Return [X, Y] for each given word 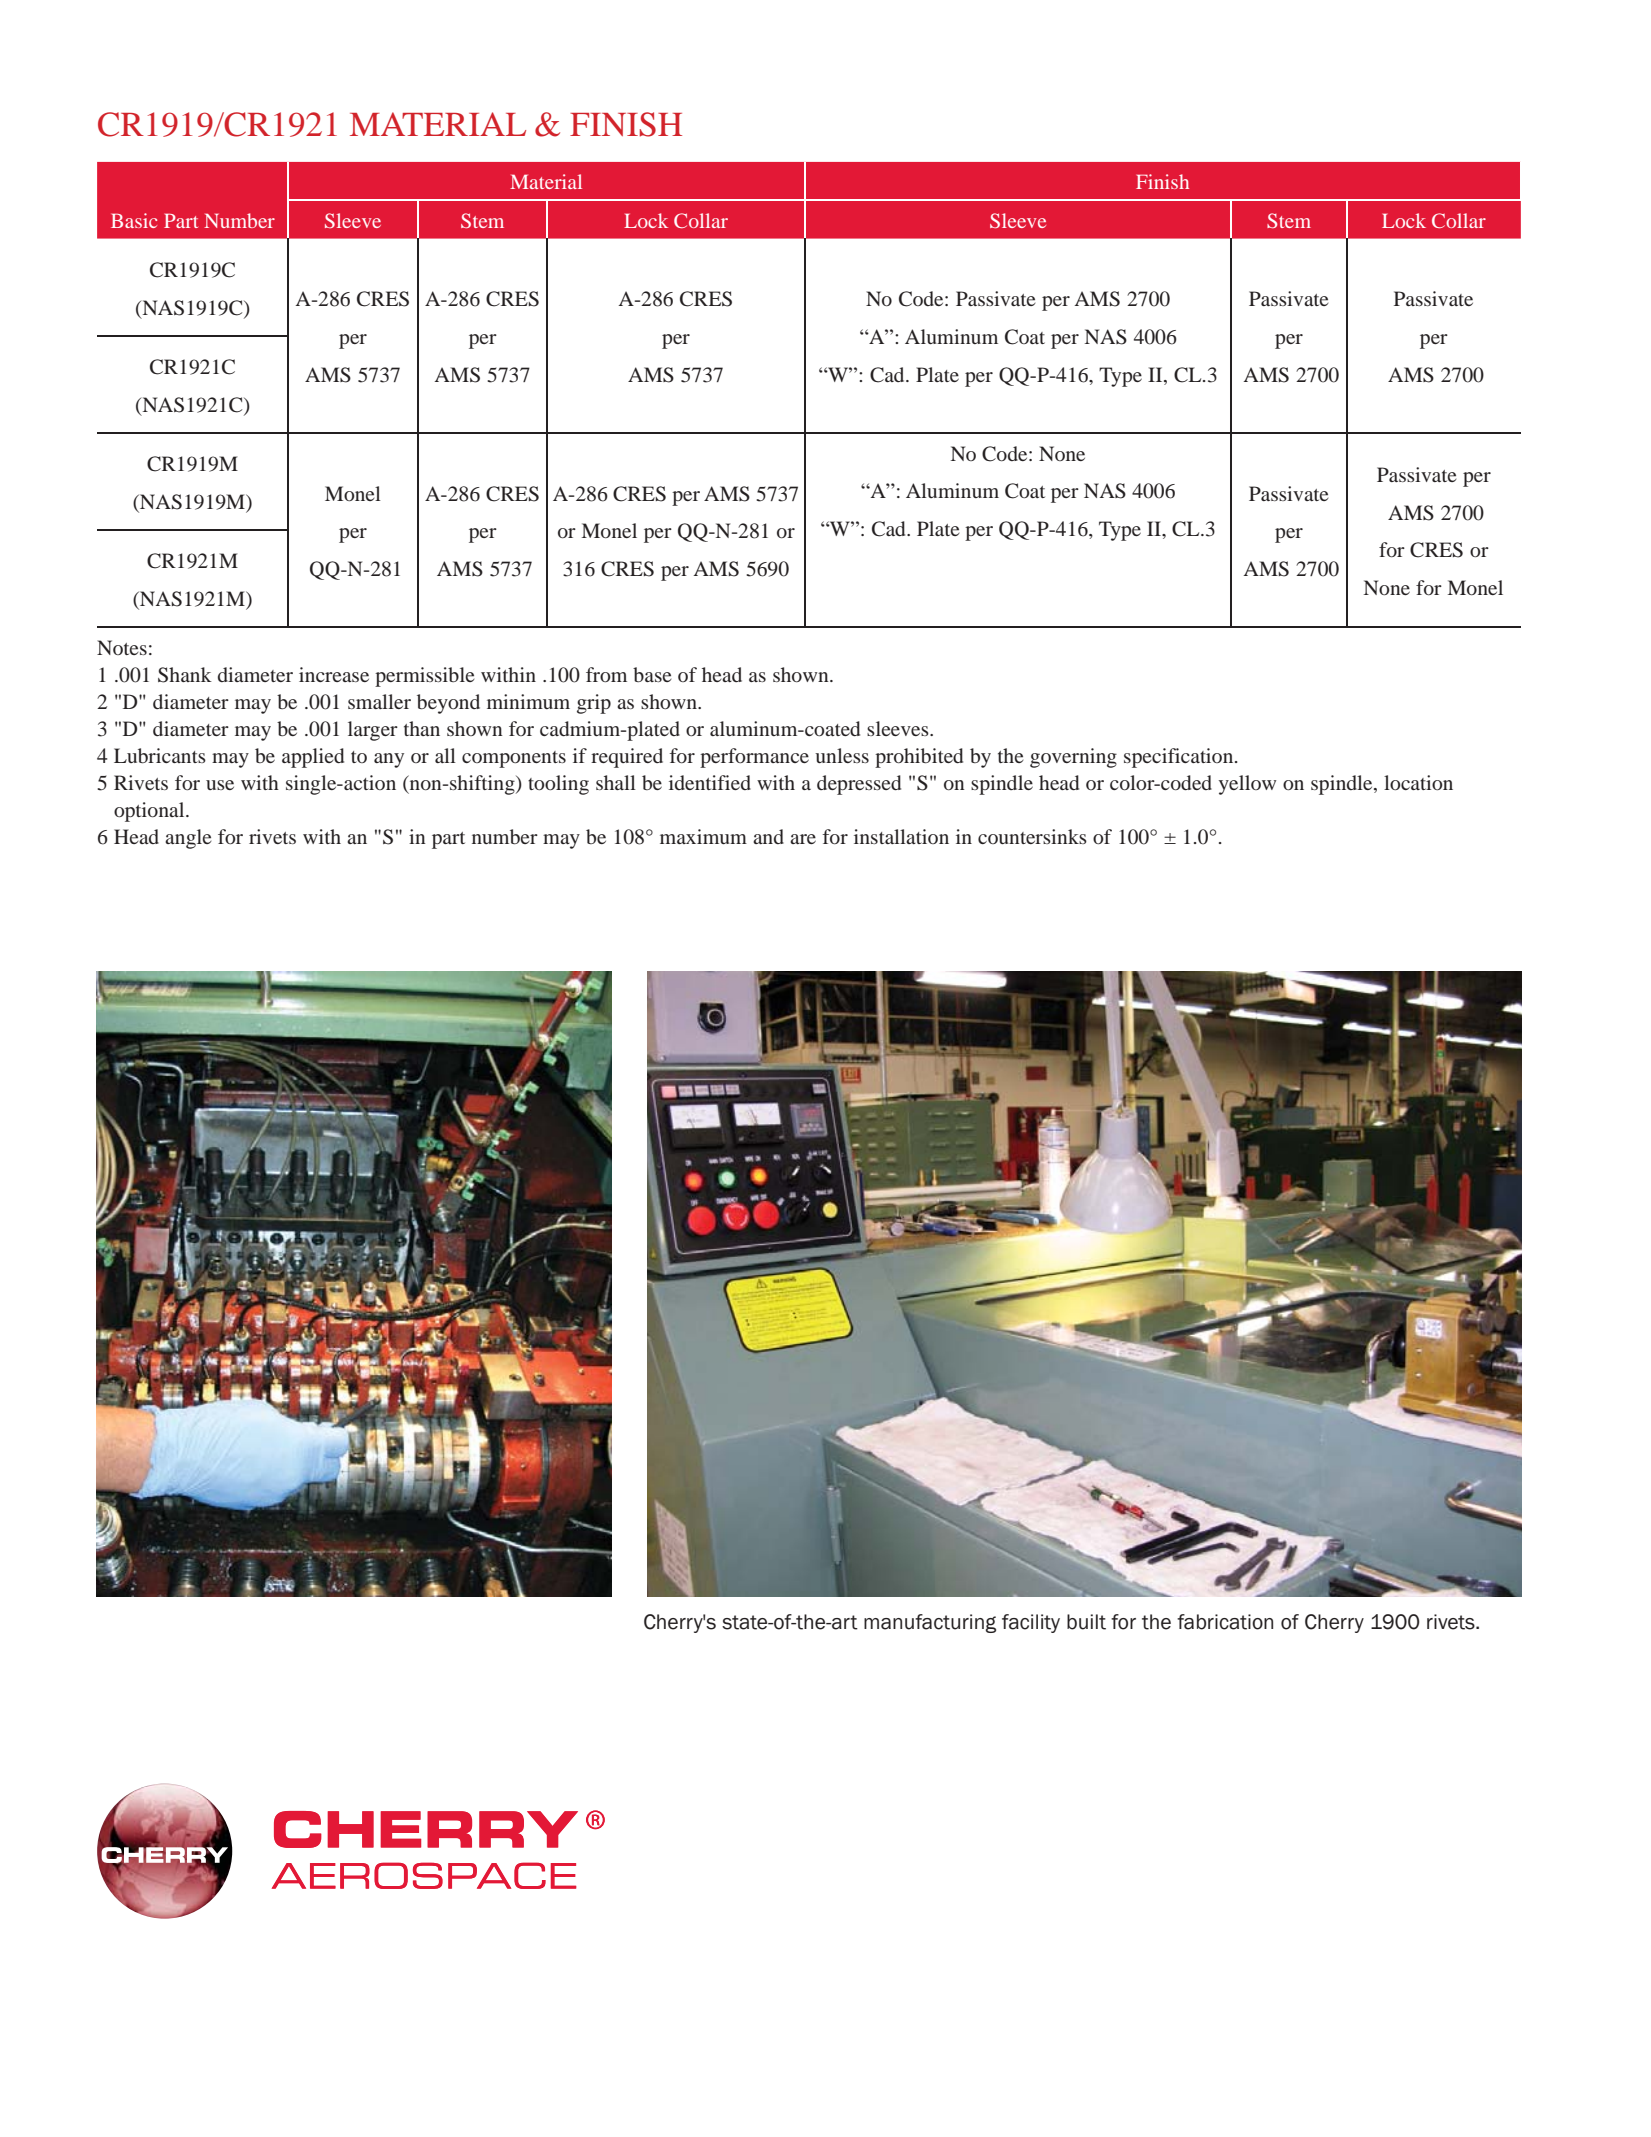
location [1418, 782]
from [606, 674]
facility [1031, 1623]
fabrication [1225, 1622]
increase [334, 674]
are [803, 839]
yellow [1247, 785]
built [1086, 1622]
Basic [134, 220]
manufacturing [930, 1623]
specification [1180, 758]
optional [150, 812]
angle [188, 839]
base [652, 674]
